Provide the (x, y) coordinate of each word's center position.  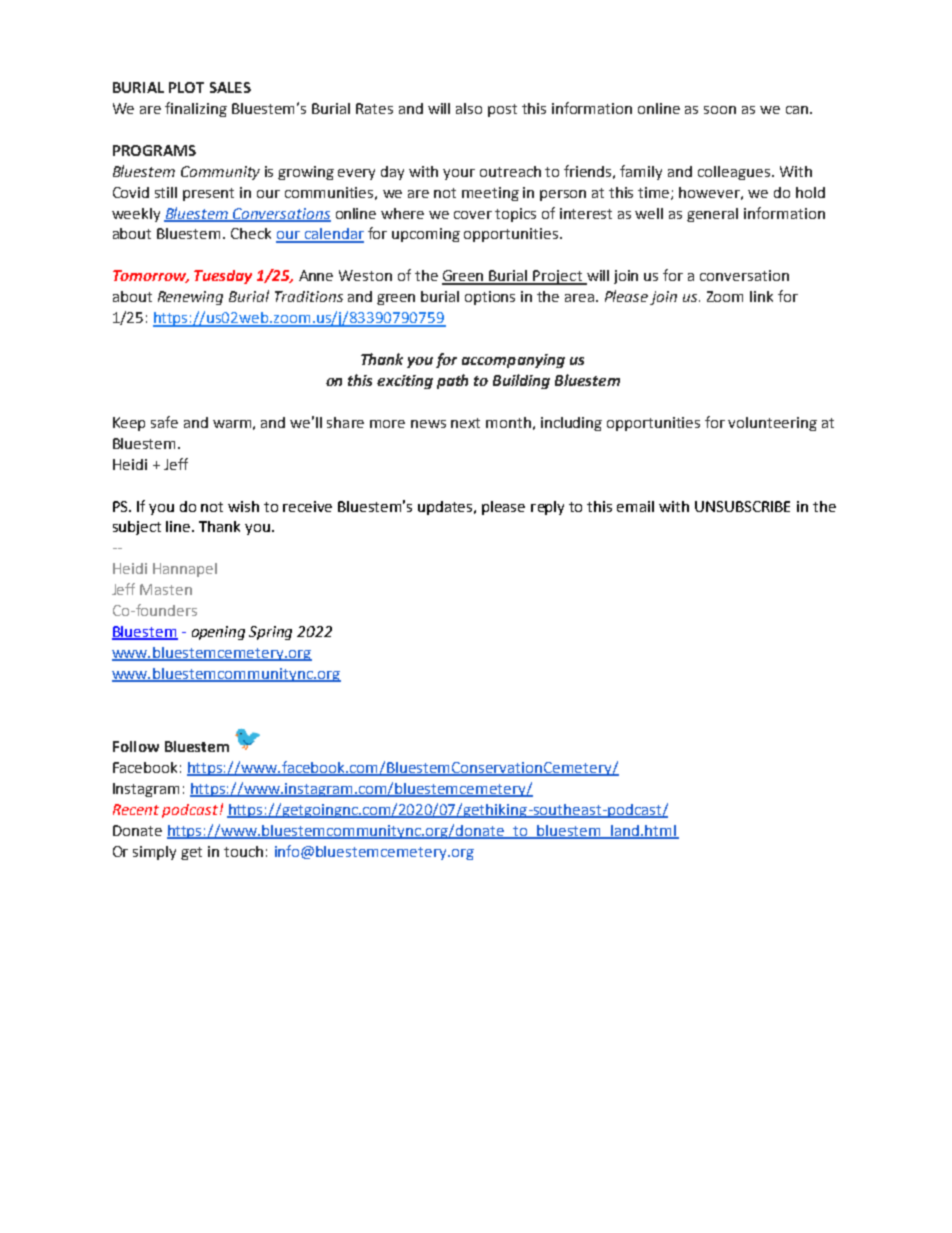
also (469, 108)
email (635, 506)
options (490, 298)
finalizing (196, 109)
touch (243, 851)
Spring (270, 633)
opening (218, 633)
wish (243, 506)
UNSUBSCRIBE (742, 506)
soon (720, 110)
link (761, 296)
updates (446, 508)
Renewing (190, 298)
